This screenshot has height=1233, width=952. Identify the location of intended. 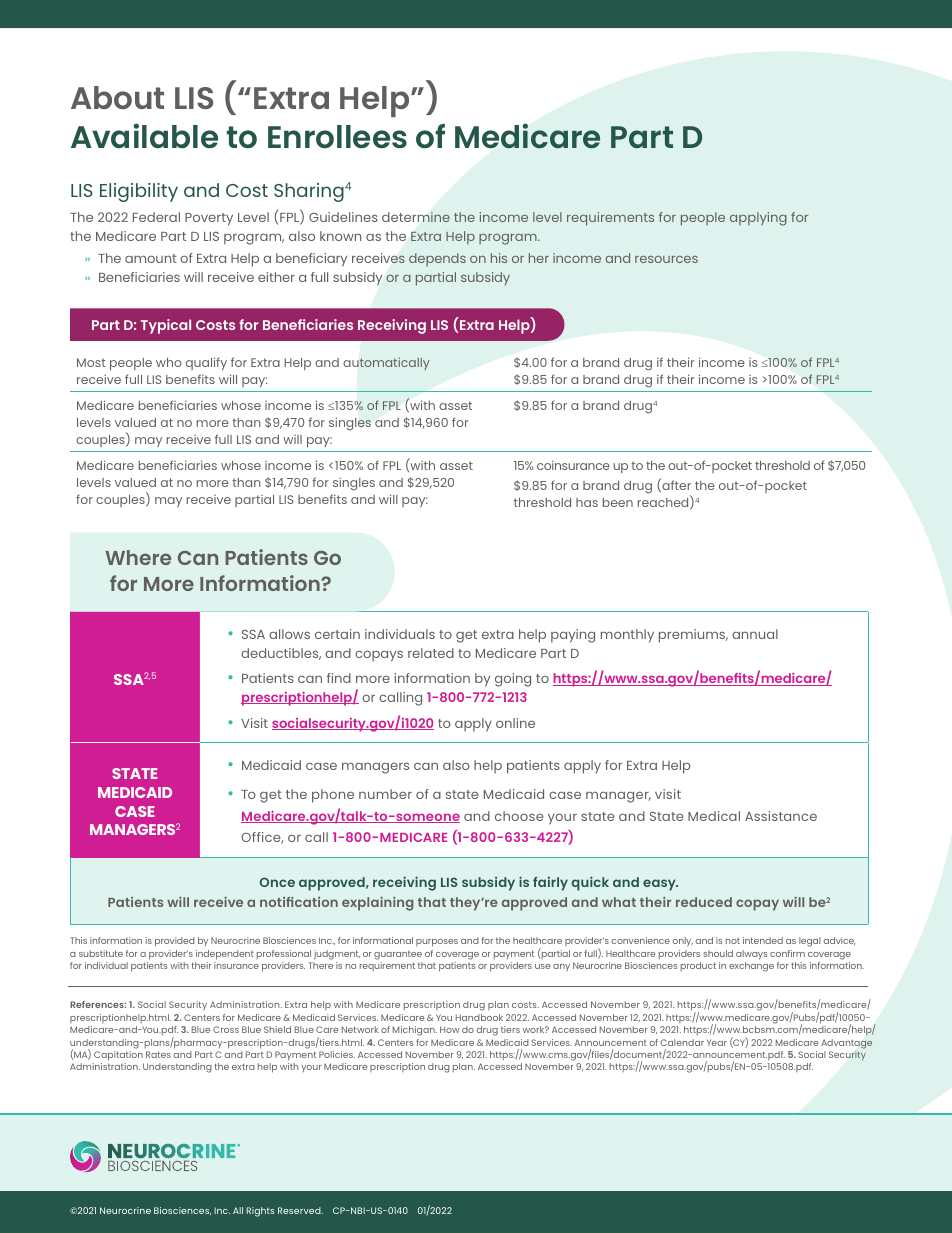
(763, 940).
